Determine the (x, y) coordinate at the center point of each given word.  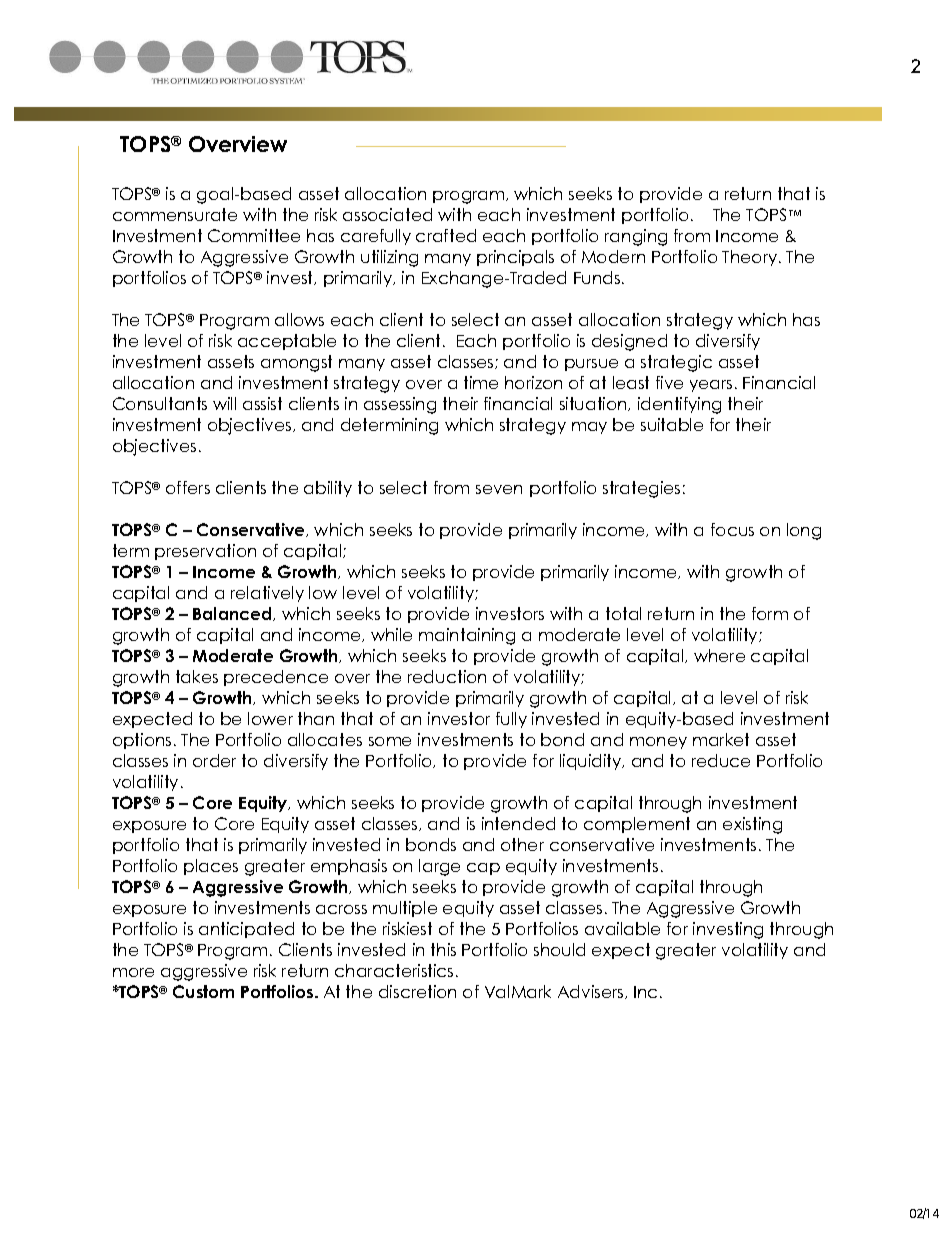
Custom (203, 991)
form (770, 613)
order (214, 760)
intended (518, 823)
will (224, 403)
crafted (446, 235)
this (443, 949)
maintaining (467, 636)
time (481, 382)
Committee (254, 235)
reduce (721, 760)
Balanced (233, 614)
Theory (751, 258)
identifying (679, 405)
